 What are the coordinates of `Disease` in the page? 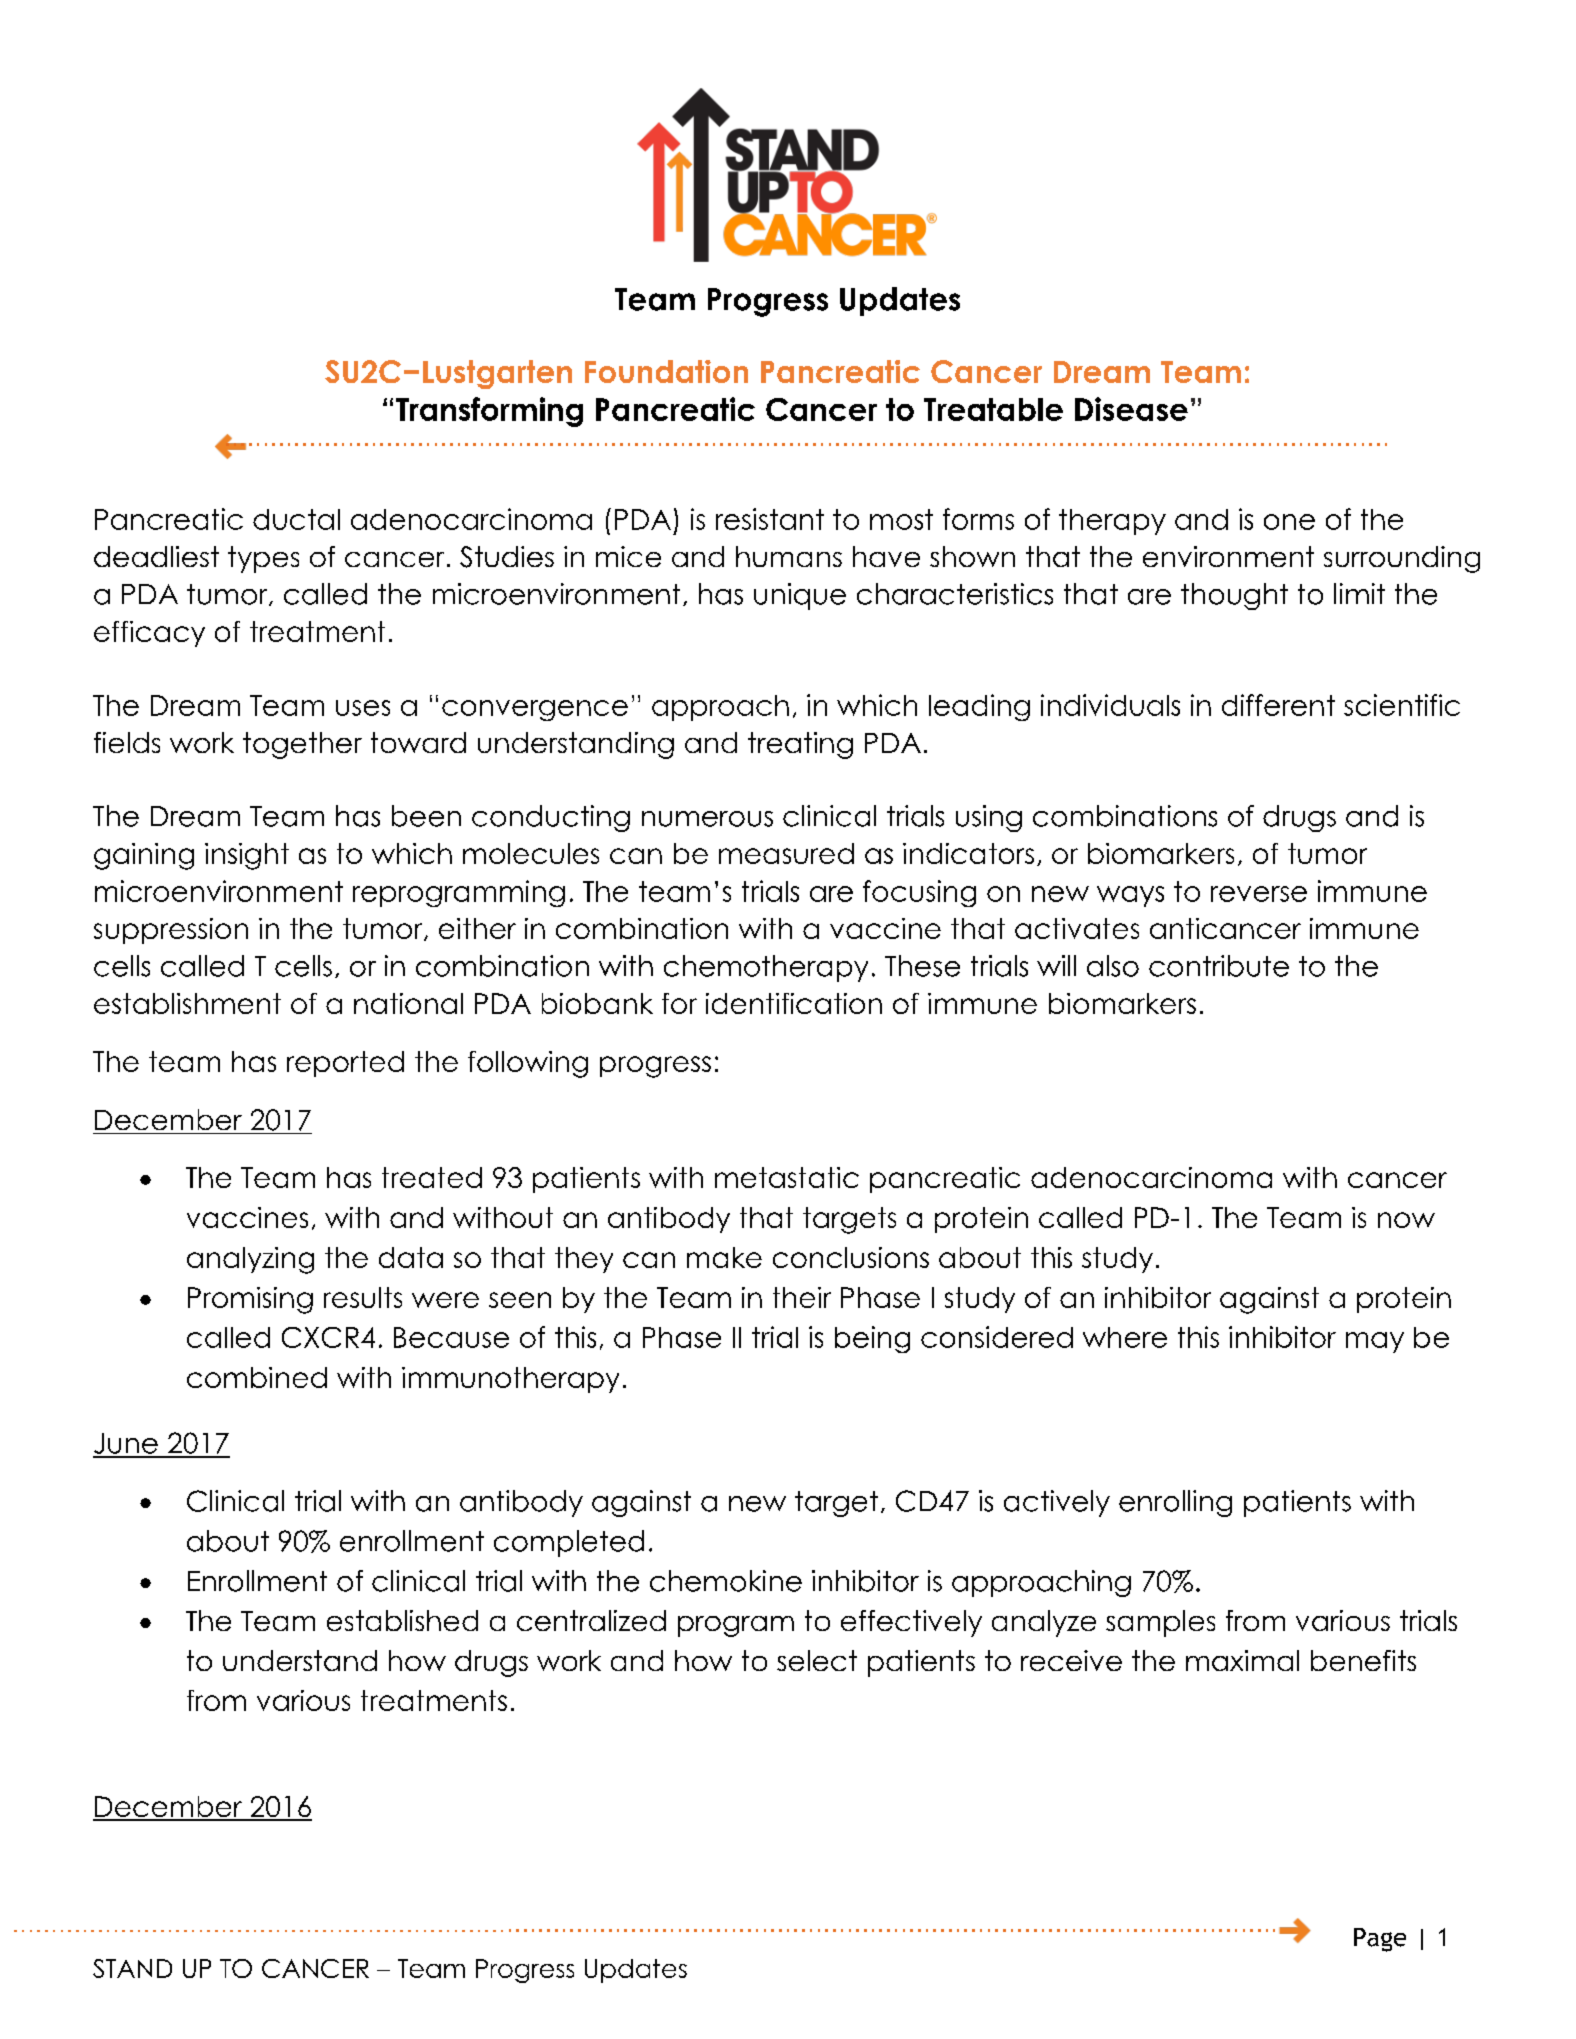 It's located at (1131, 409).
